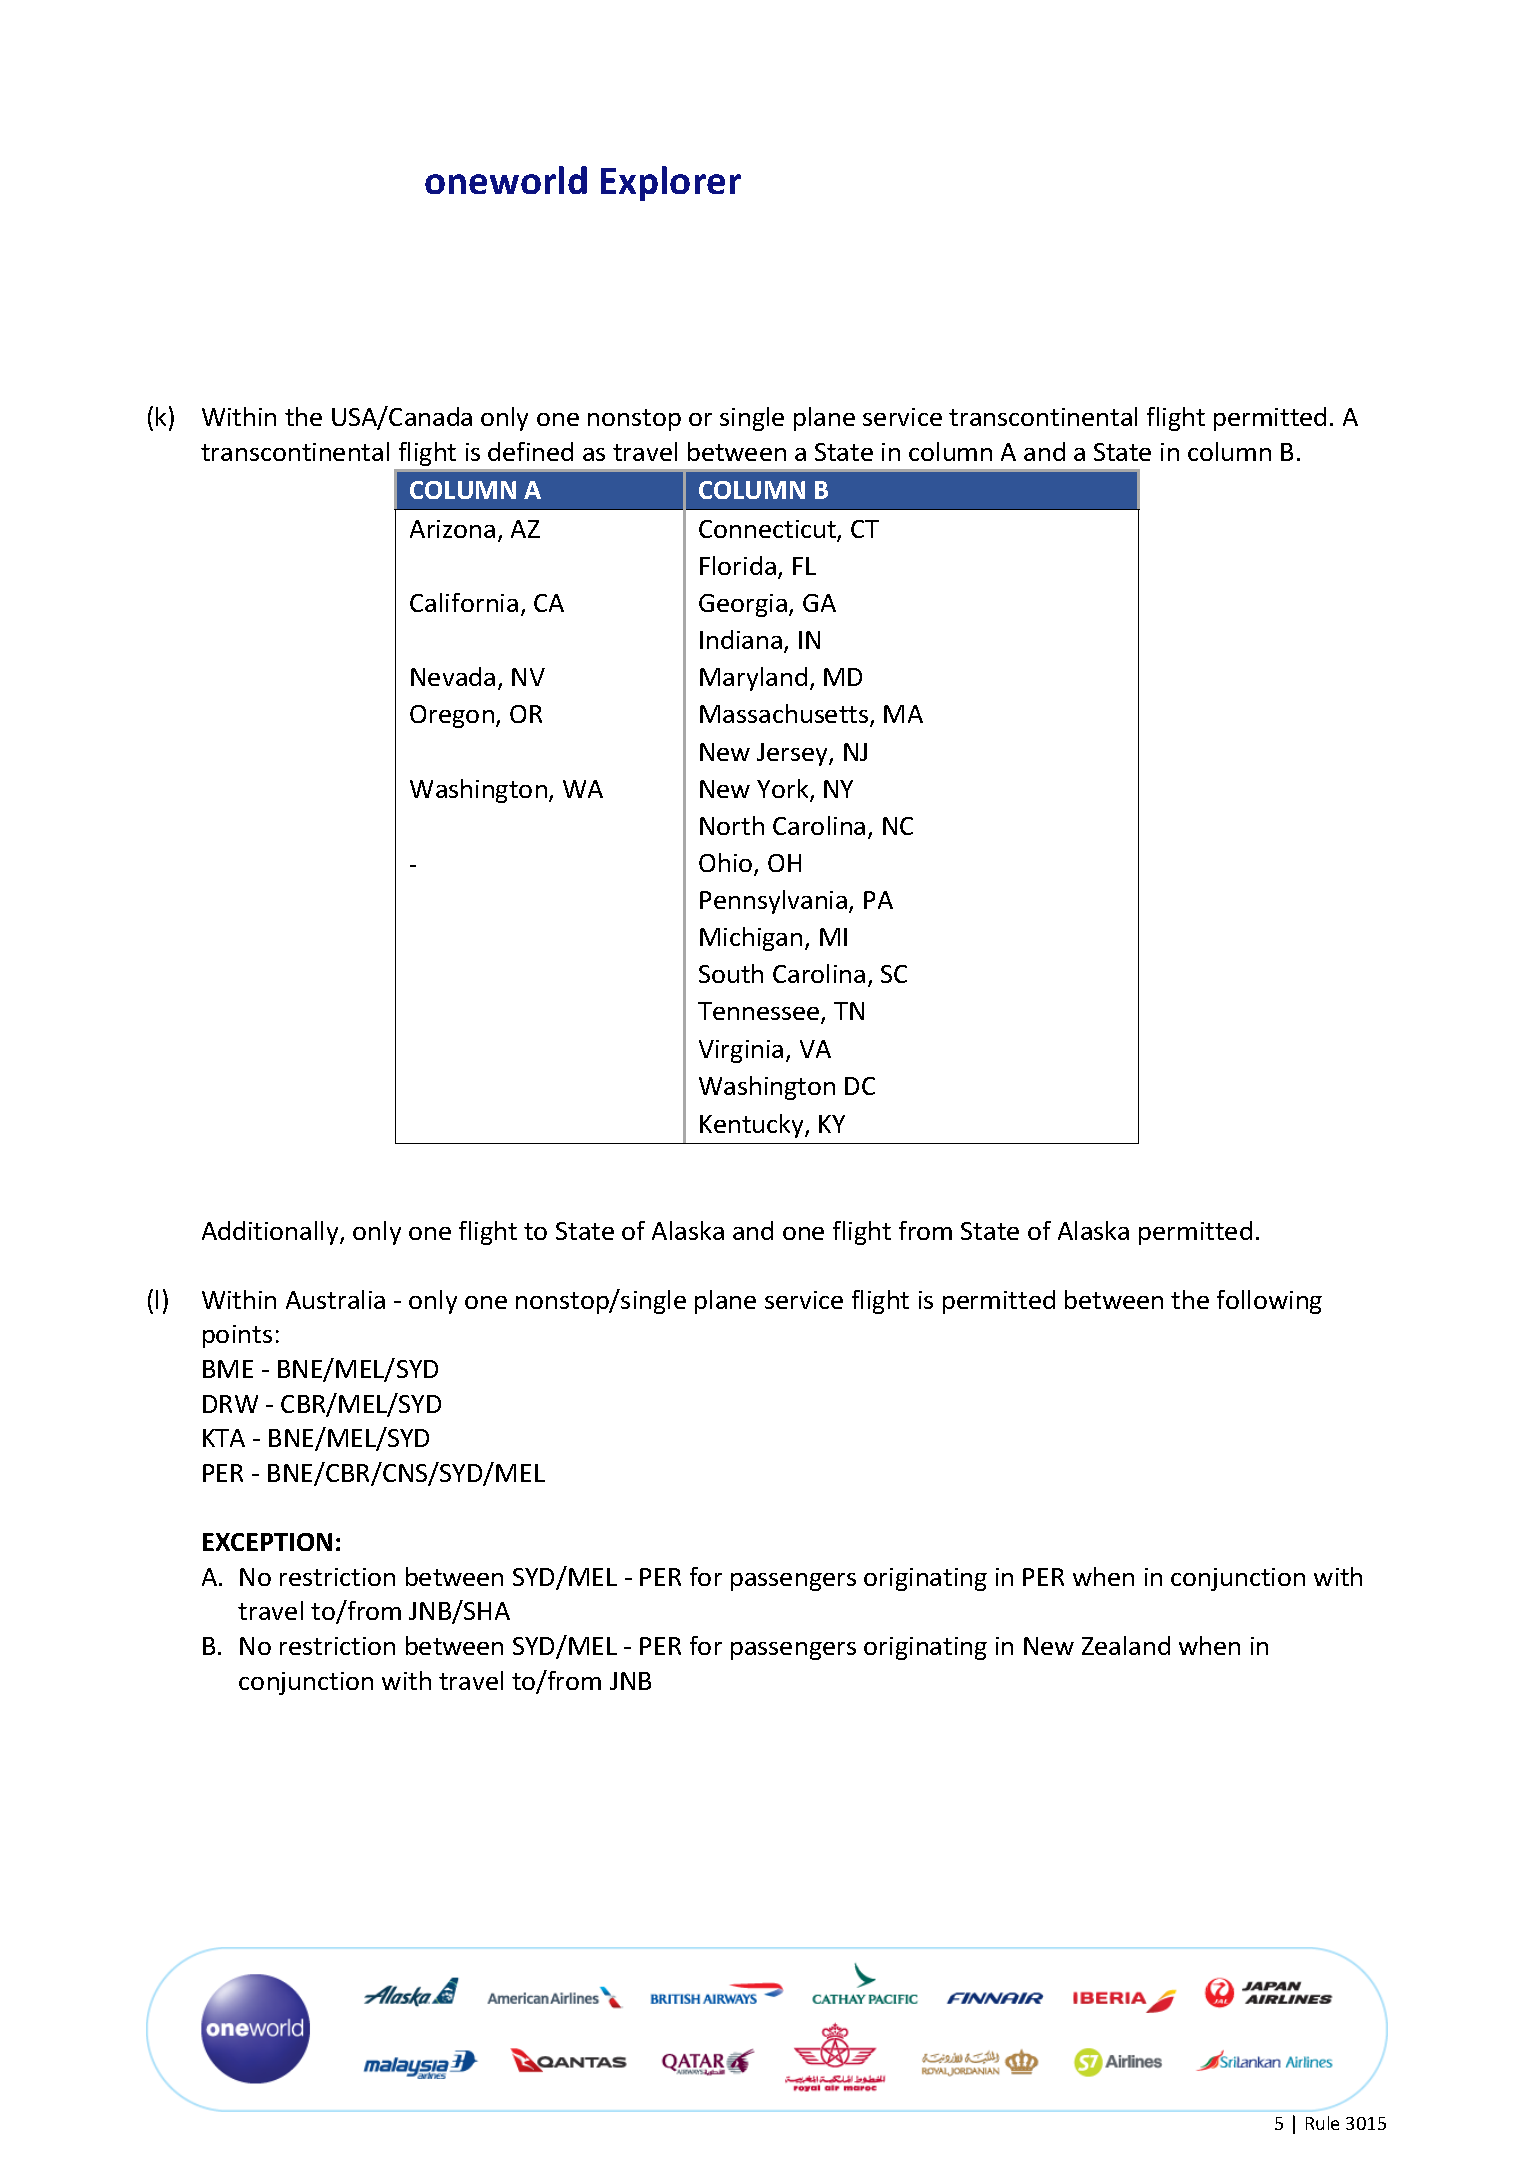 Image resolution: width=1534 pixels, height=2171 pixels. I want to click on oneworld, so click(506, 180).
